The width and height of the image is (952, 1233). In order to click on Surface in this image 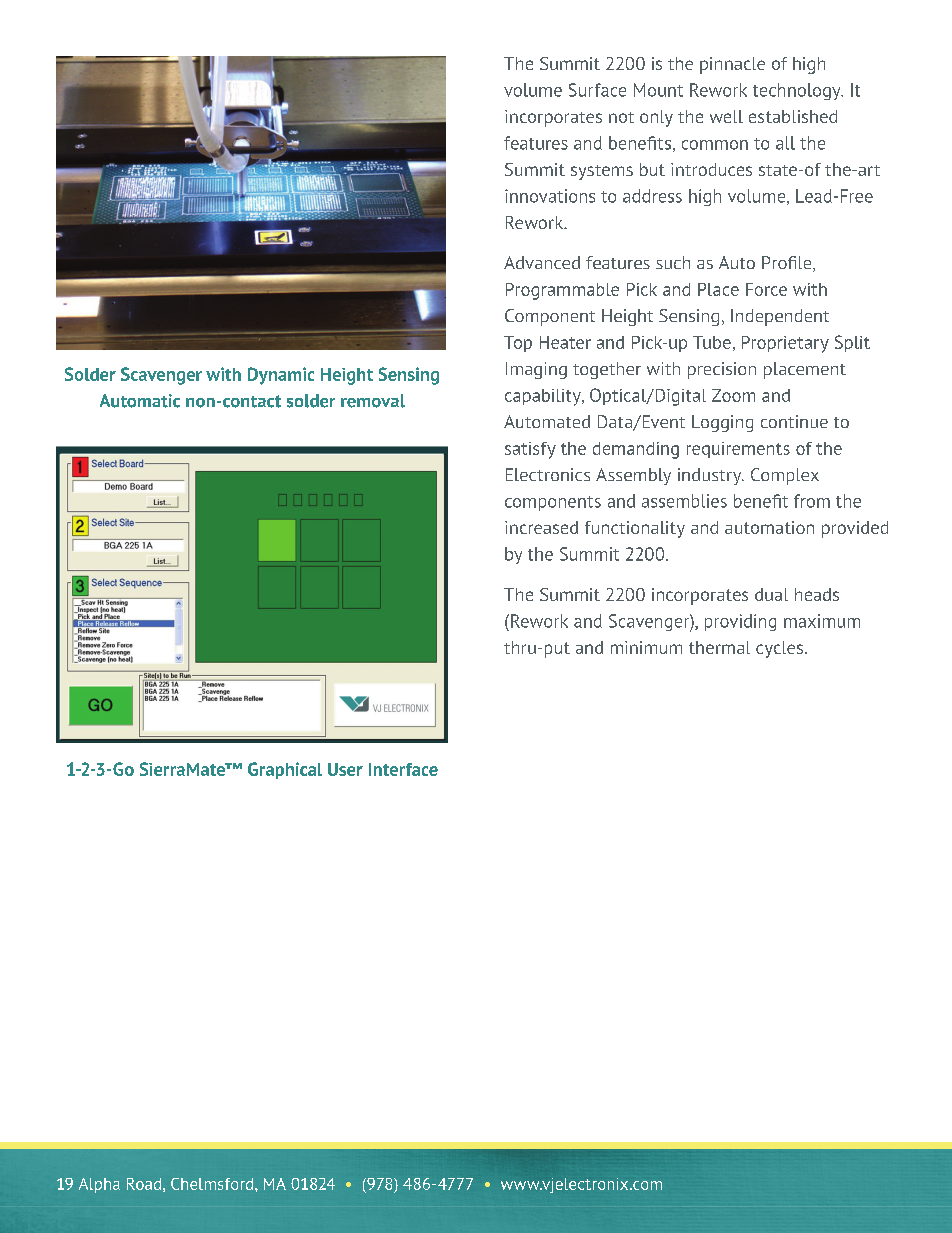, I will do `click(597, 90)`.
